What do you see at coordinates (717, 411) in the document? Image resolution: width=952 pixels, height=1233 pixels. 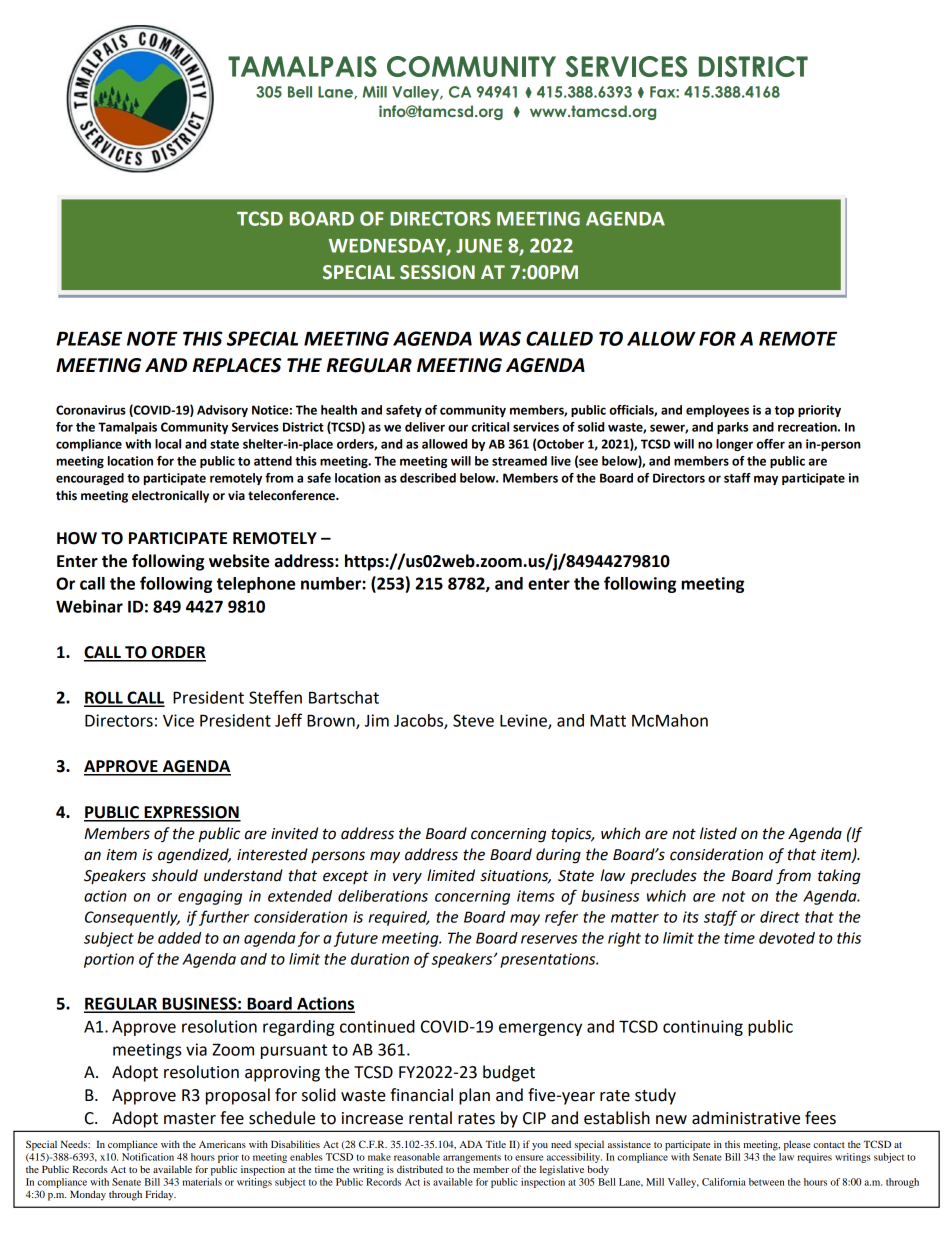 I see `employees` at bounding box center [717, 411].
